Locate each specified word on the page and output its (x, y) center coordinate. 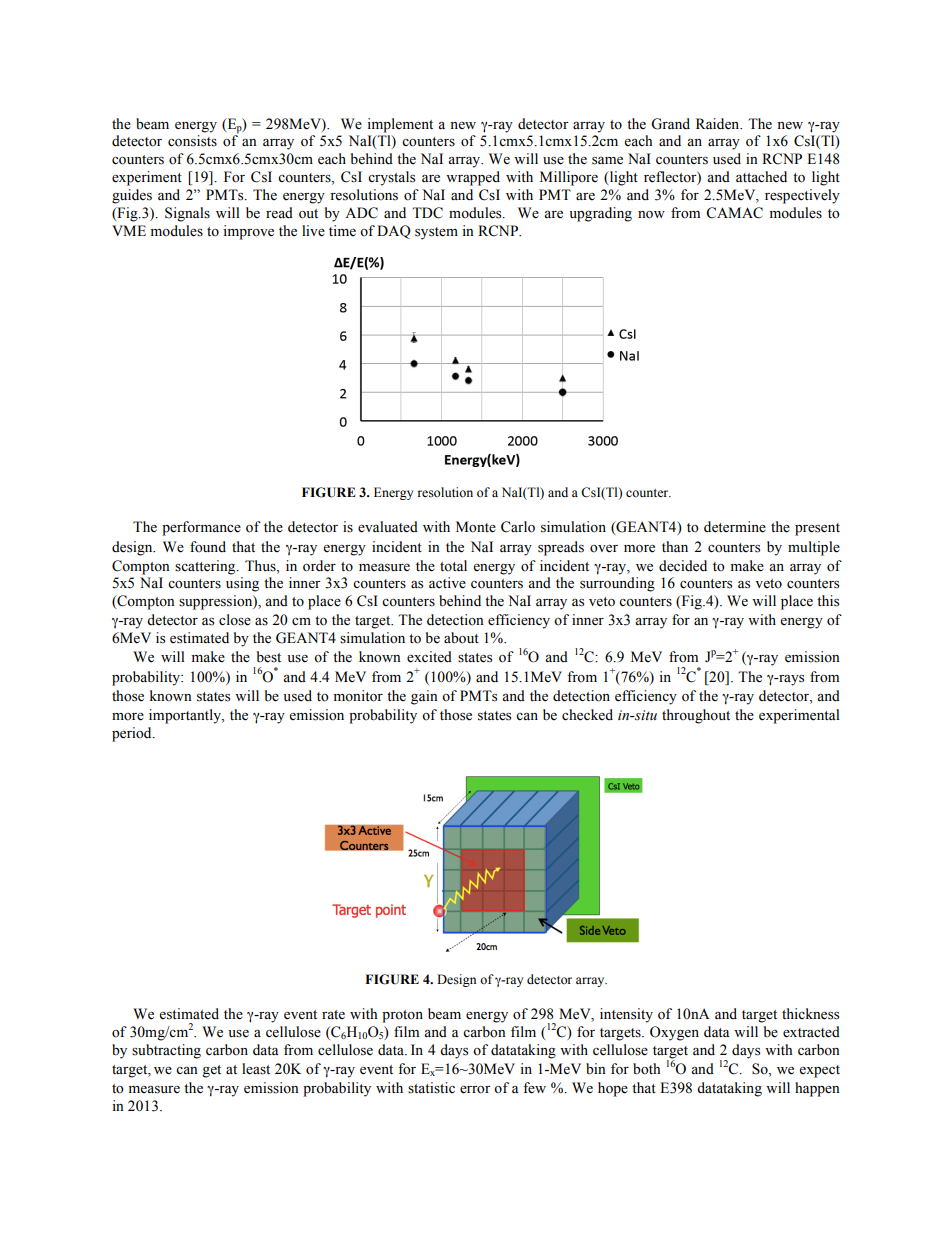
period (133, 734)
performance (201, 528)
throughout (696, 716)
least (256, 1069)
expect (819, 1071)
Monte (476, 527)
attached (761, 177)
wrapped (473, 178)
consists (192, 141)
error (475, 1090)
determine (735, 527)
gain (424, 697)
